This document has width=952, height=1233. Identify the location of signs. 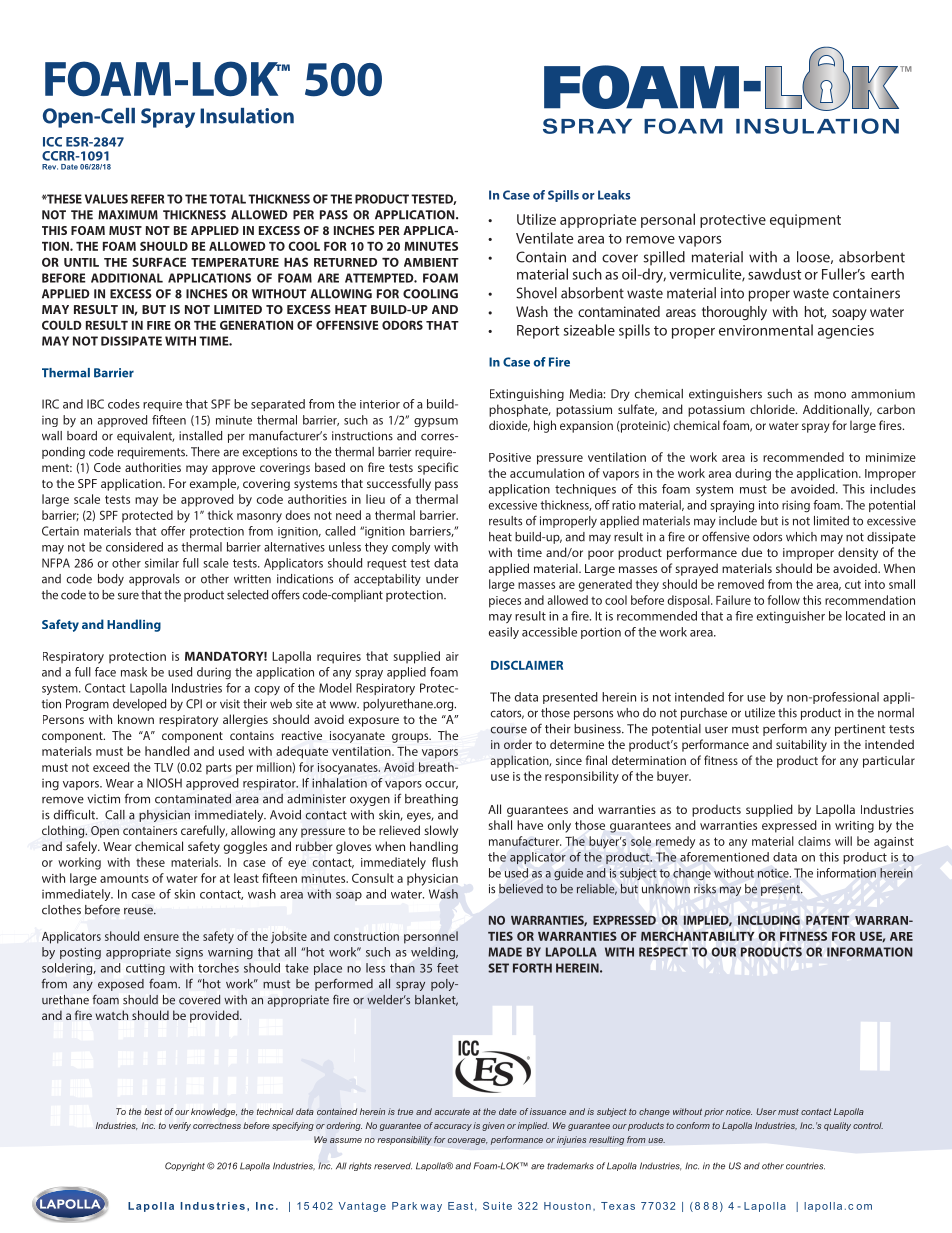
(189, 953).
